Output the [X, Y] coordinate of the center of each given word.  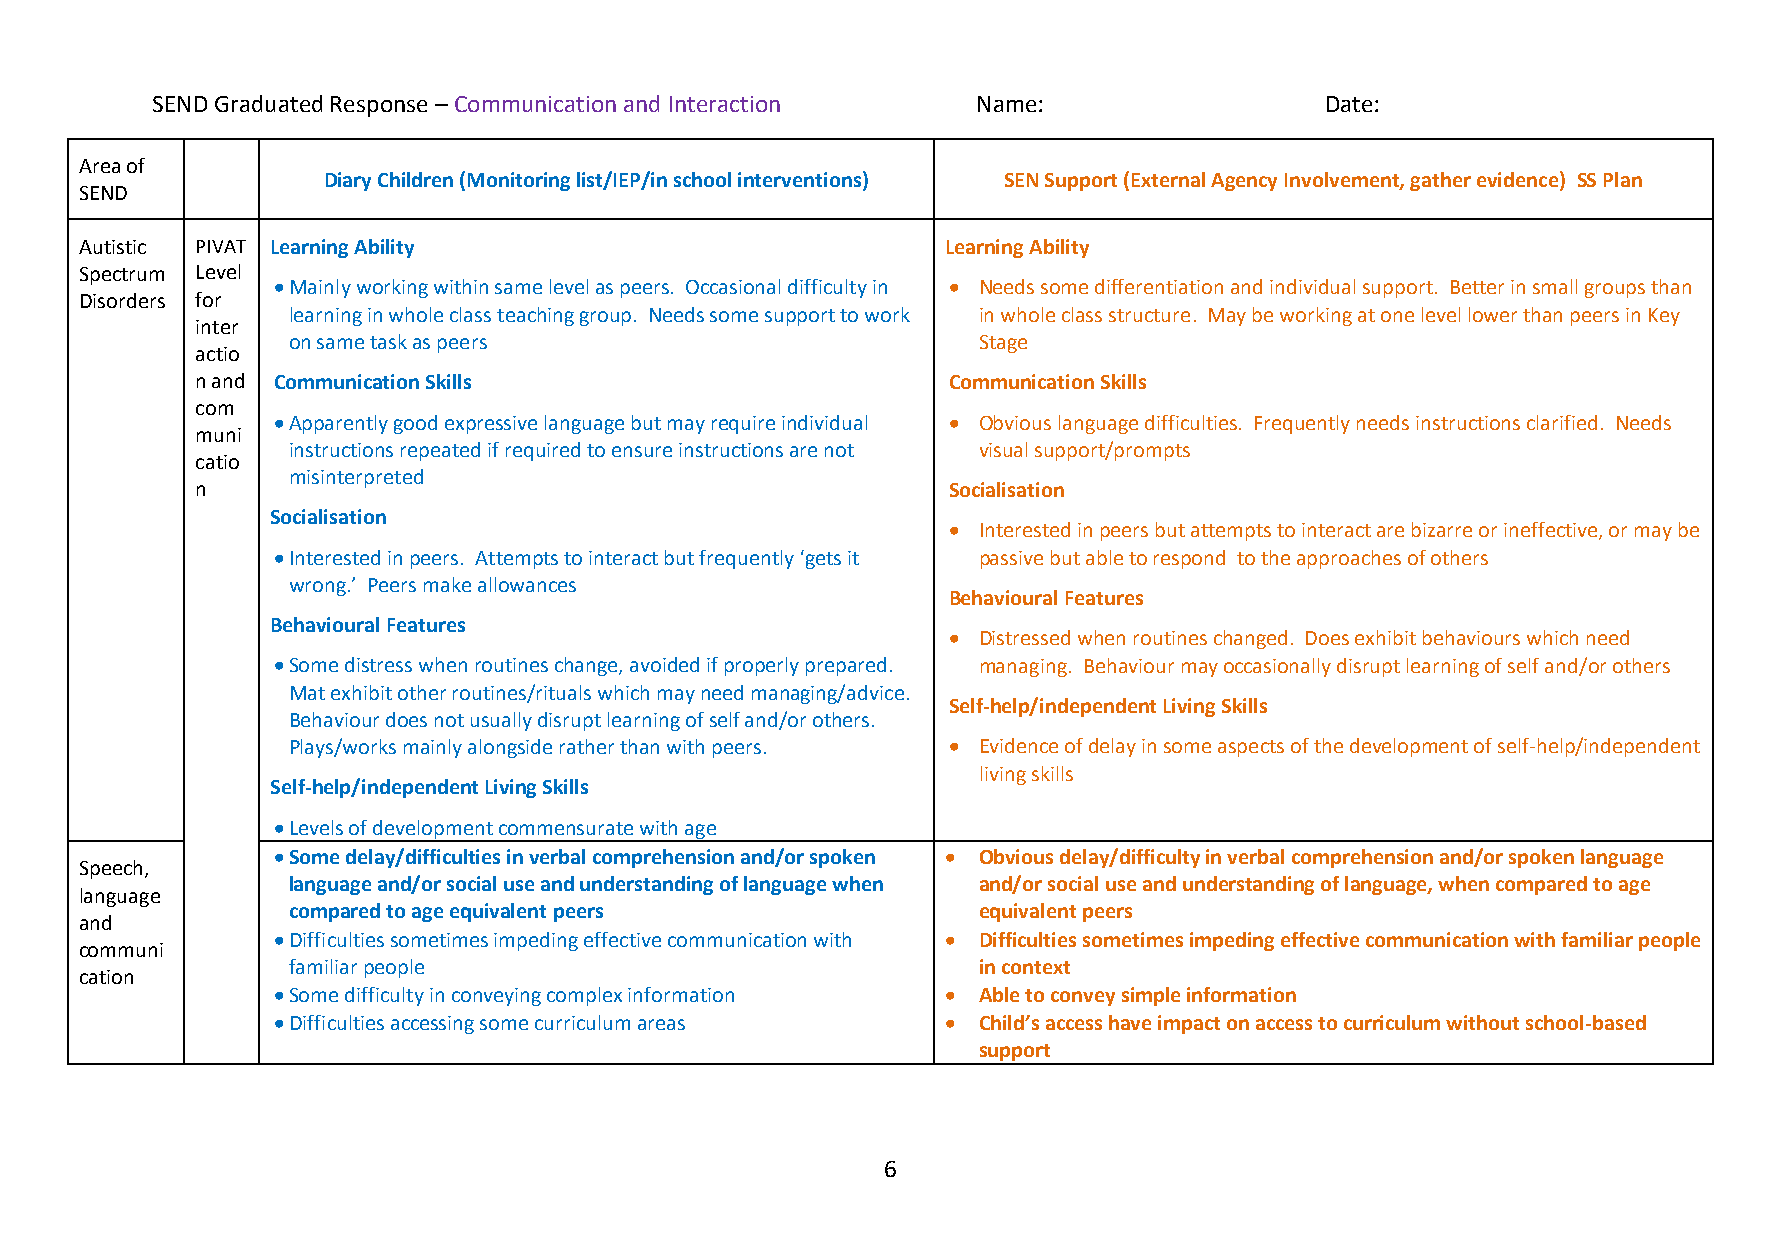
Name [1007, 104]
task [388, 341]
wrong [319, 588]
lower [1493, 314]
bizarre [1442, 529]
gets [822, 559]
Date [1351, 104]
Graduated [268, 103]
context [1036, 967]
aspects [1251, 748]
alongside [510, 748]
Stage [1003, 344]
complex [584, 996]
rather [587, 746]
